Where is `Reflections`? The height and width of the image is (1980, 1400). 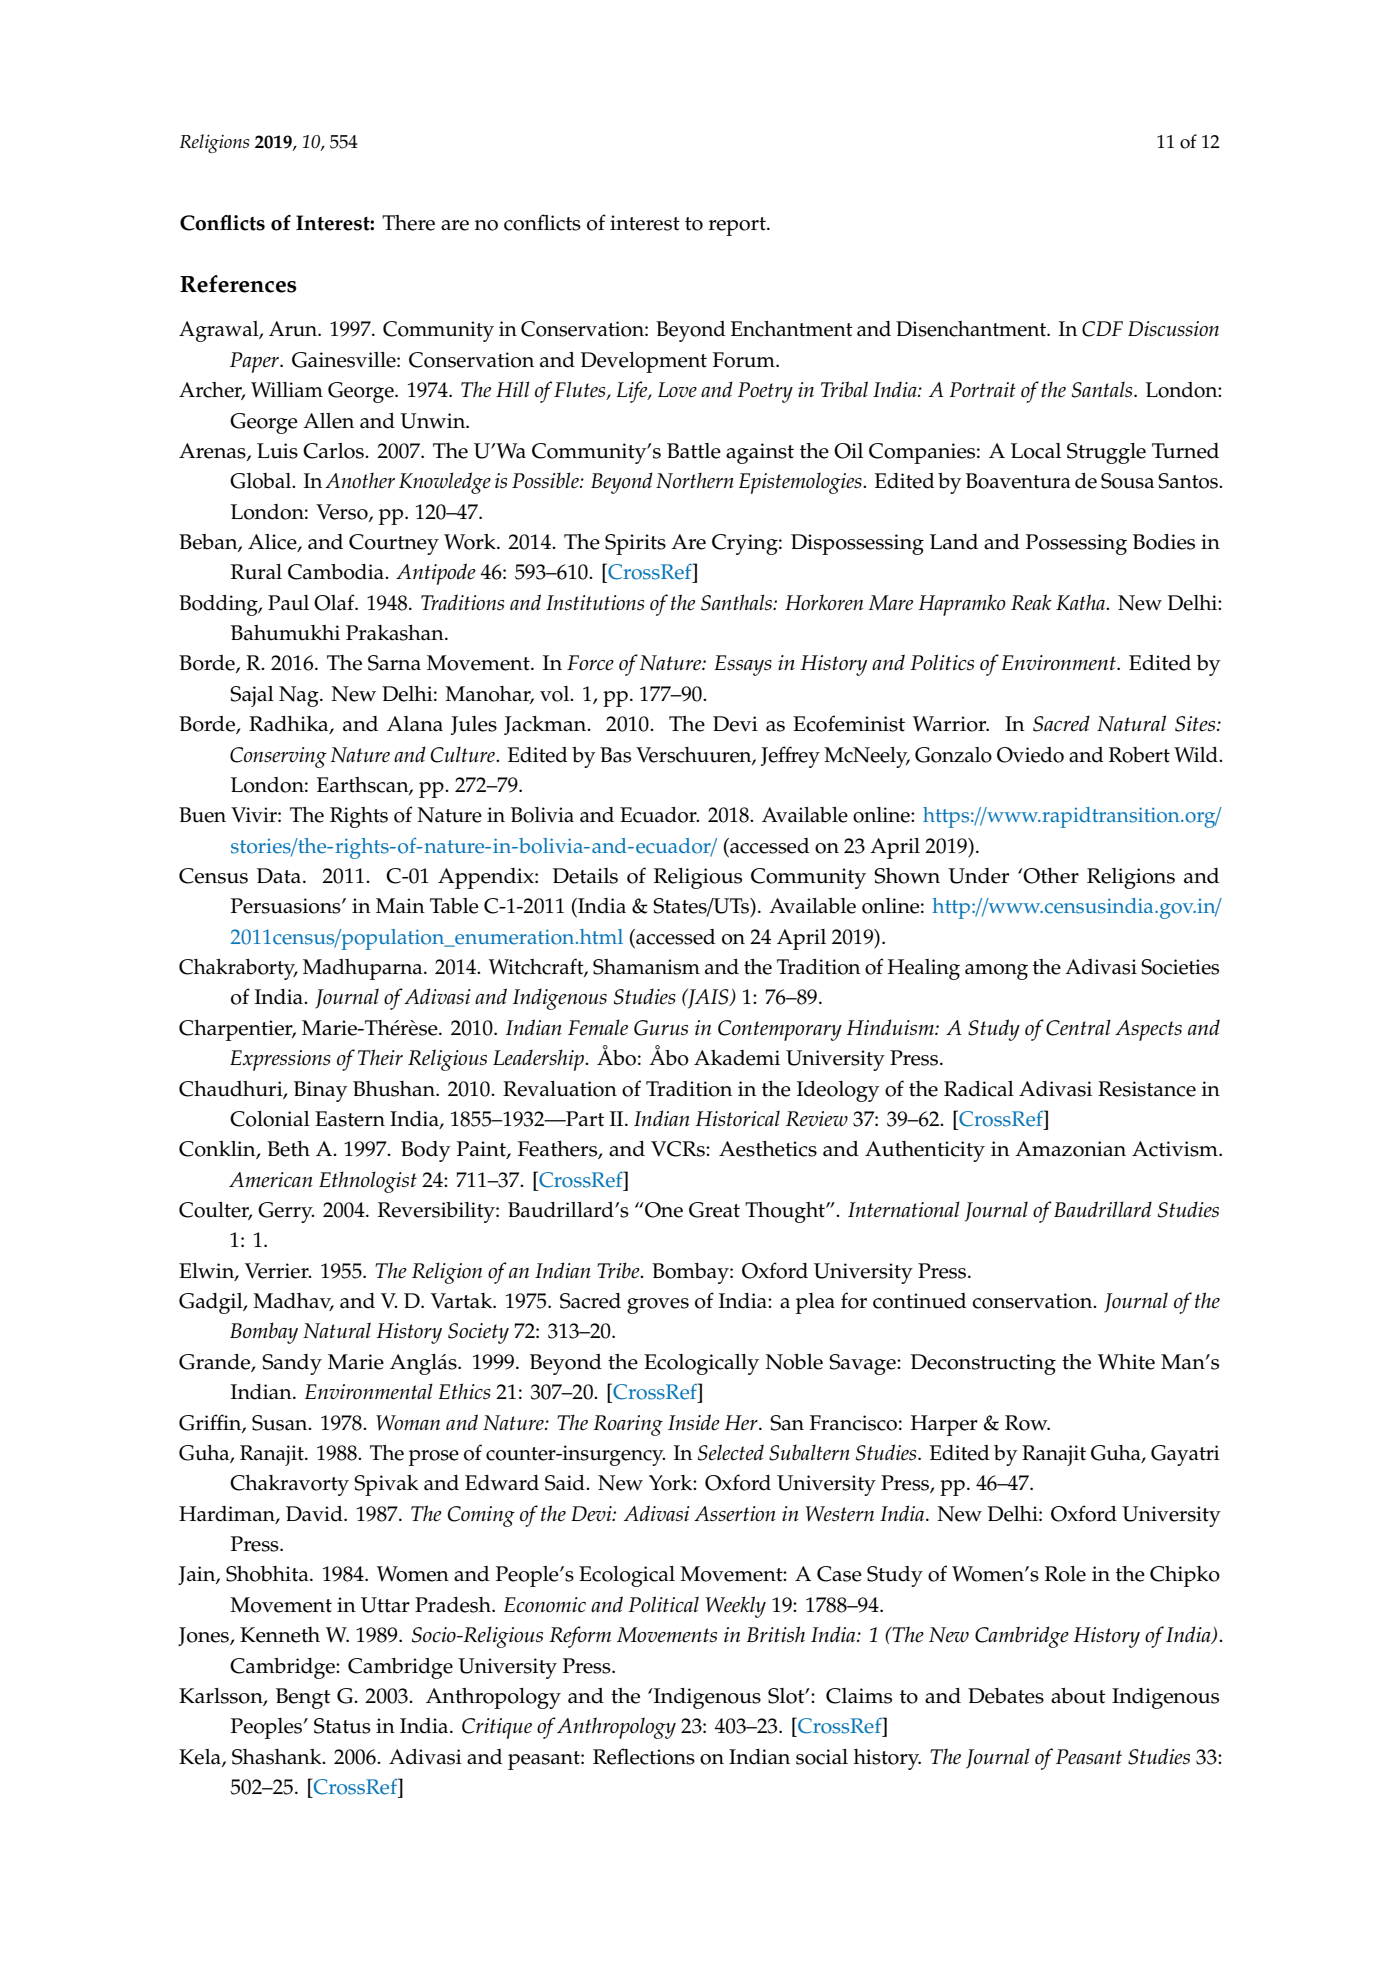 Reflections is located at coordinates (644, 1756).
